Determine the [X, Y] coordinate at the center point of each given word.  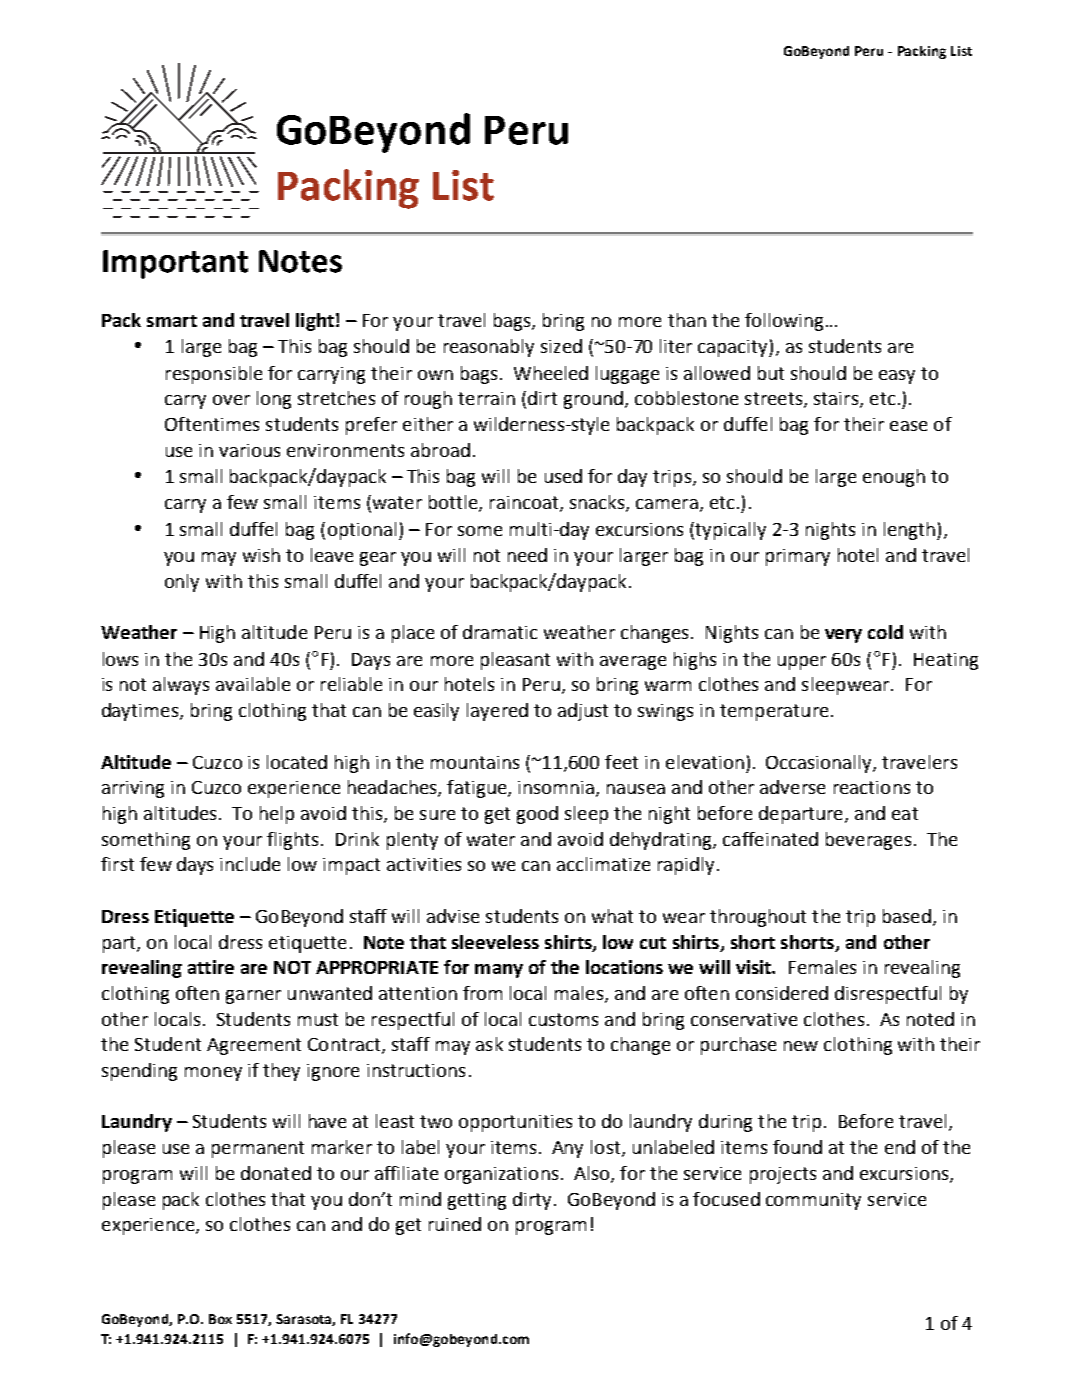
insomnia [556, 787]
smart [172, 321]
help [277, 815]
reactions [872, 787]
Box [220, 1319]
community [813, 1201]
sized [561, 346]
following [784, 322]
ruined [455, 1224]
